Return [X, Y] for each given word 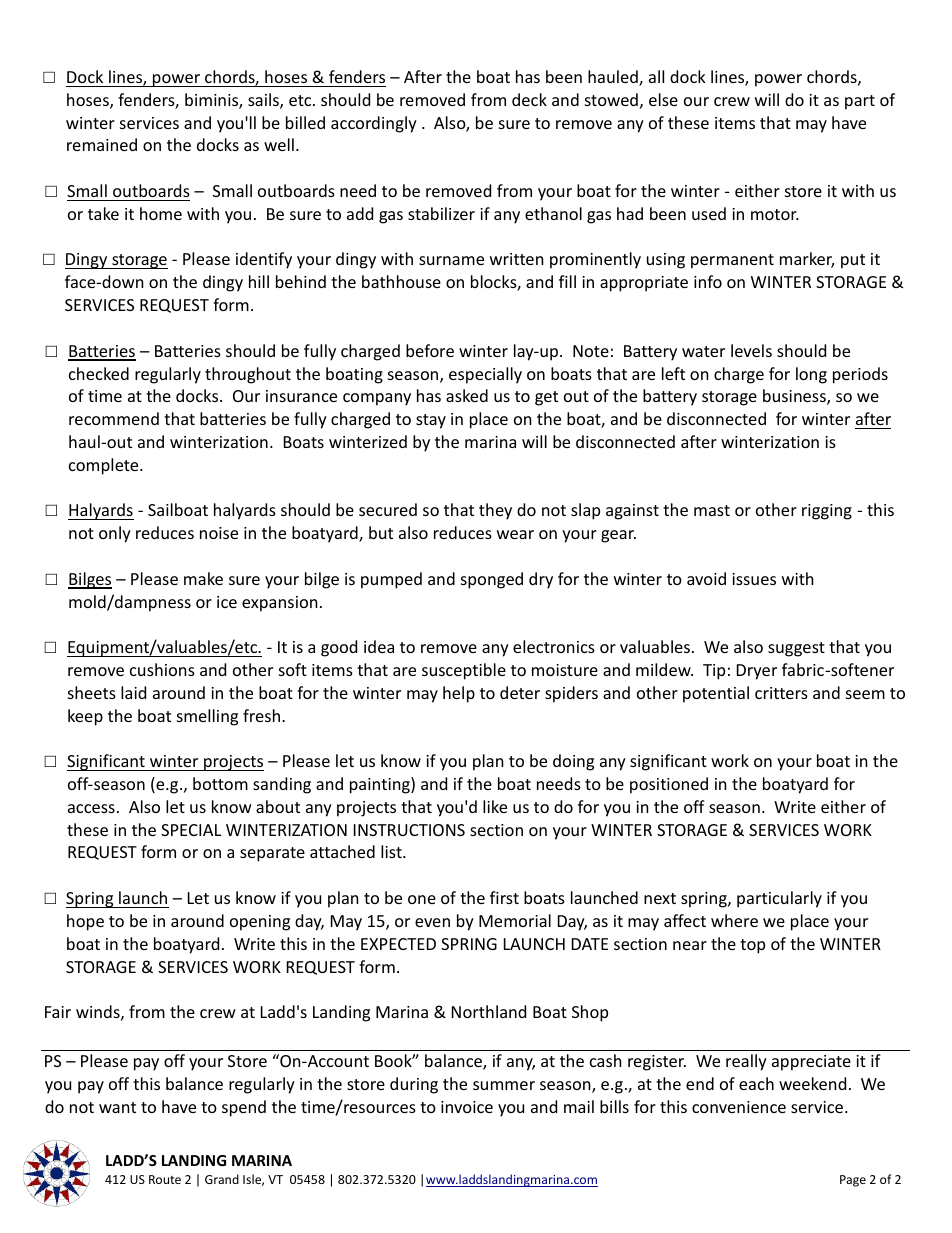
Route [165, 1179]
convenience [739, 1107]
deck [529, 99]
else [663, 99]
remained [102, 144]
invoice [467, 1107]
